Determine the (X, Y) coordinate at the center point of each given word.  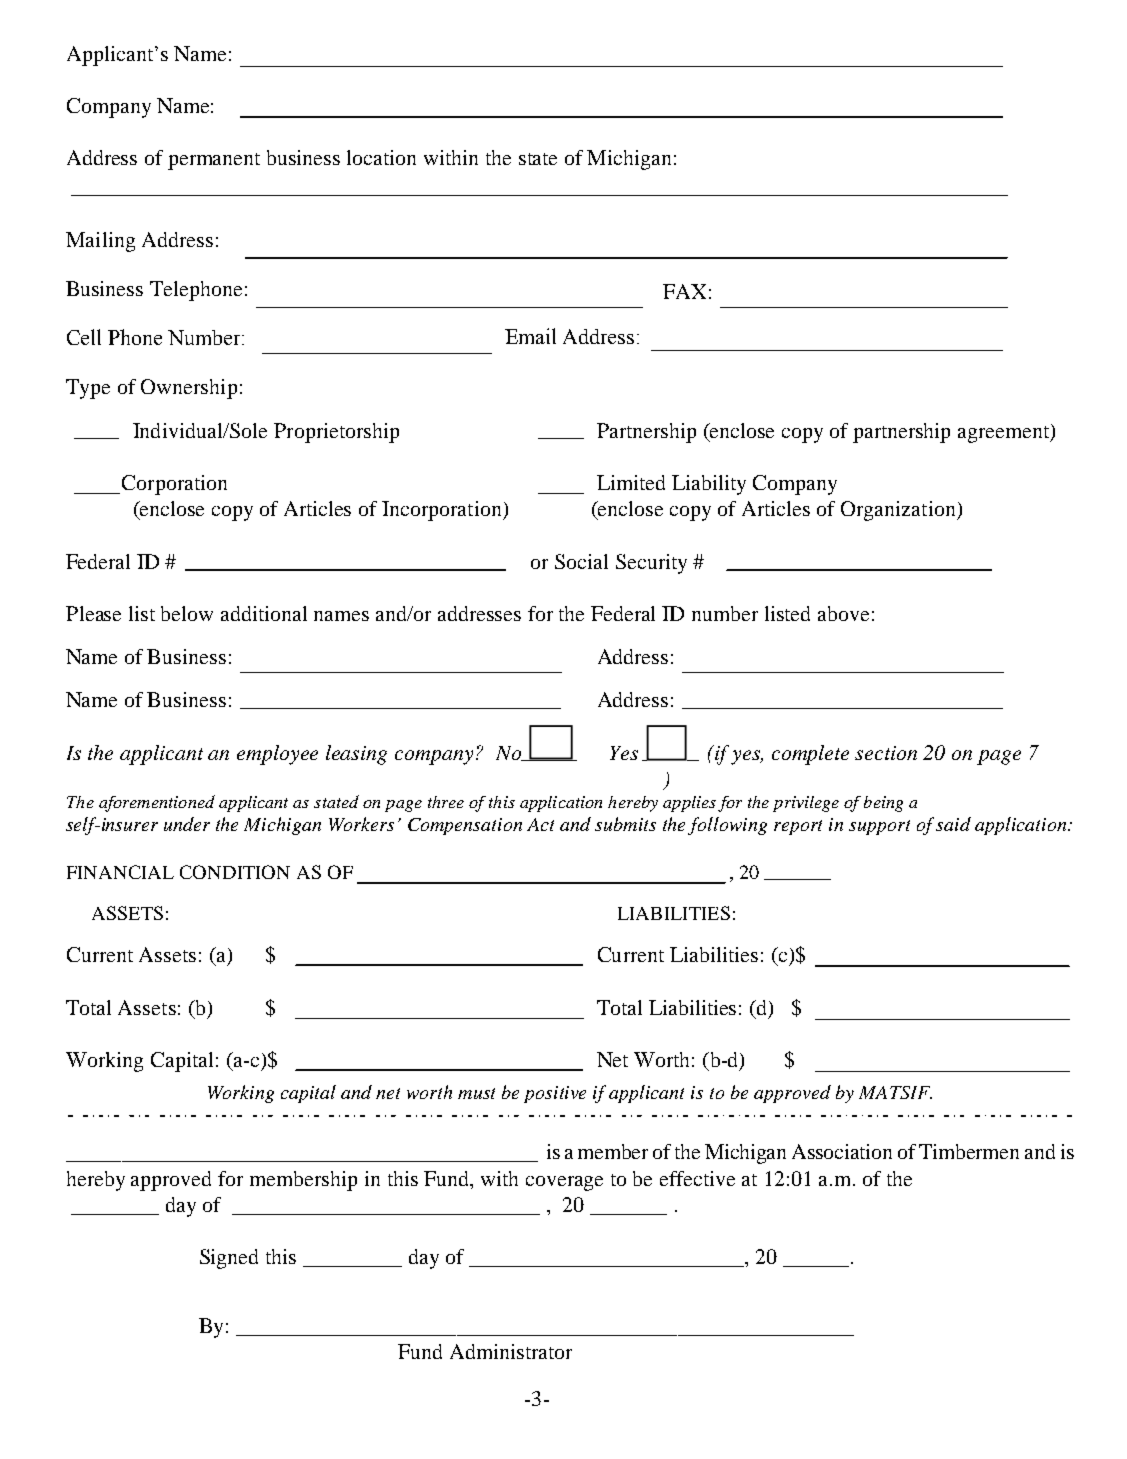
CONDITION (235, 872)
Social (581, 561)
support (879, 827)
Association (842, 1151)
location (381, 157)
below (187, 613)
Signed (229, 1259)
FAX (684, 291)
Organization (899, 511)
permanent (214, 161)
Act (540, 824)
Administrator (511, 1351)
